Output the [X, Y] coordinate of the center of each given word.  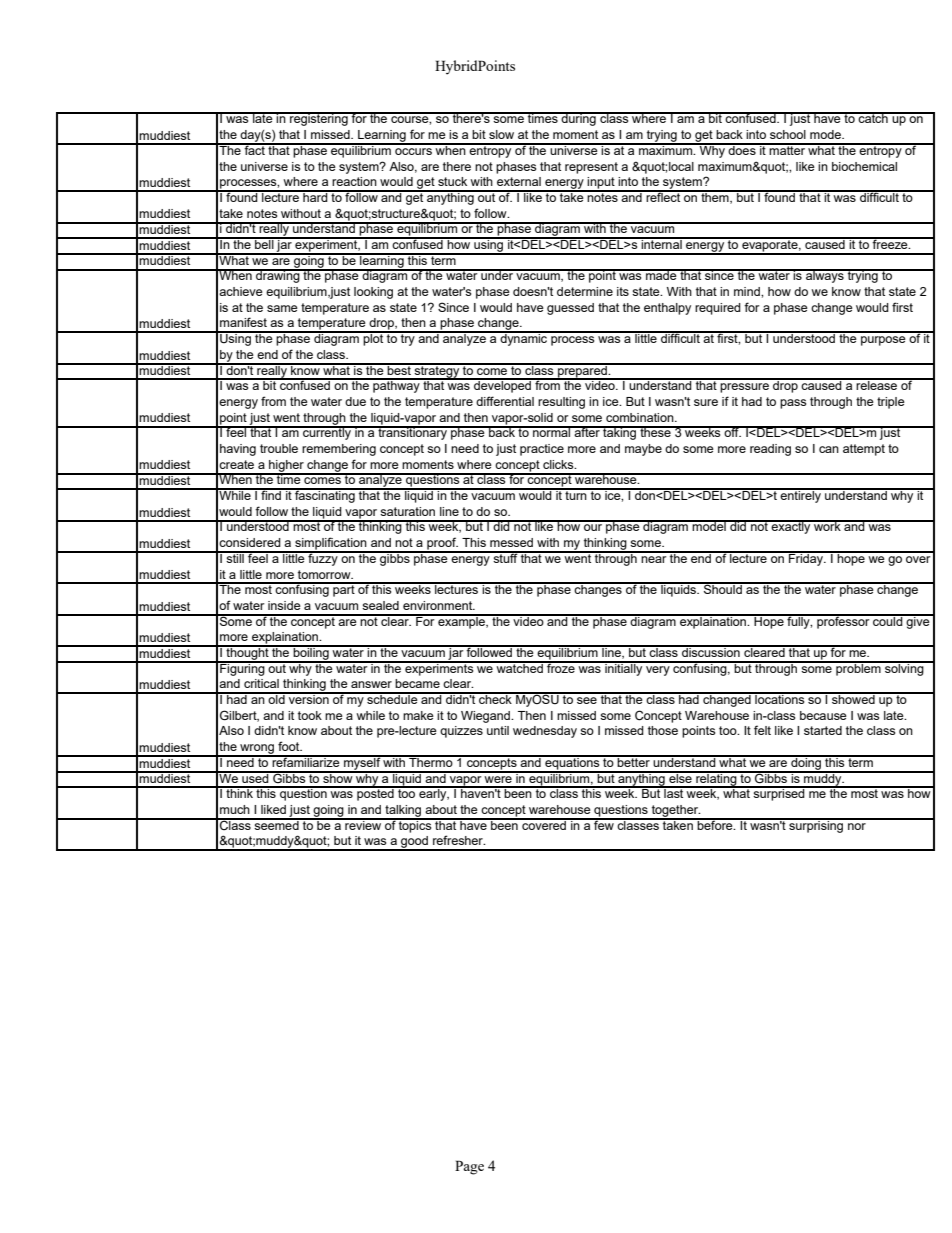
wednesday [545, 732]
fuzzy [323, 558]
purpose [883, 341]
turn [576, 494]
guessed [570, 309]
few [604, 824]
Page [469, 1167]
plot [373, 339]
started [823, 730]
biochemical [864, 166]
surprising [816, 825]
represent [591, 168]
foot [290, 746]
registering [319, 119]
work [827, 525]
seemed [276, 824]
